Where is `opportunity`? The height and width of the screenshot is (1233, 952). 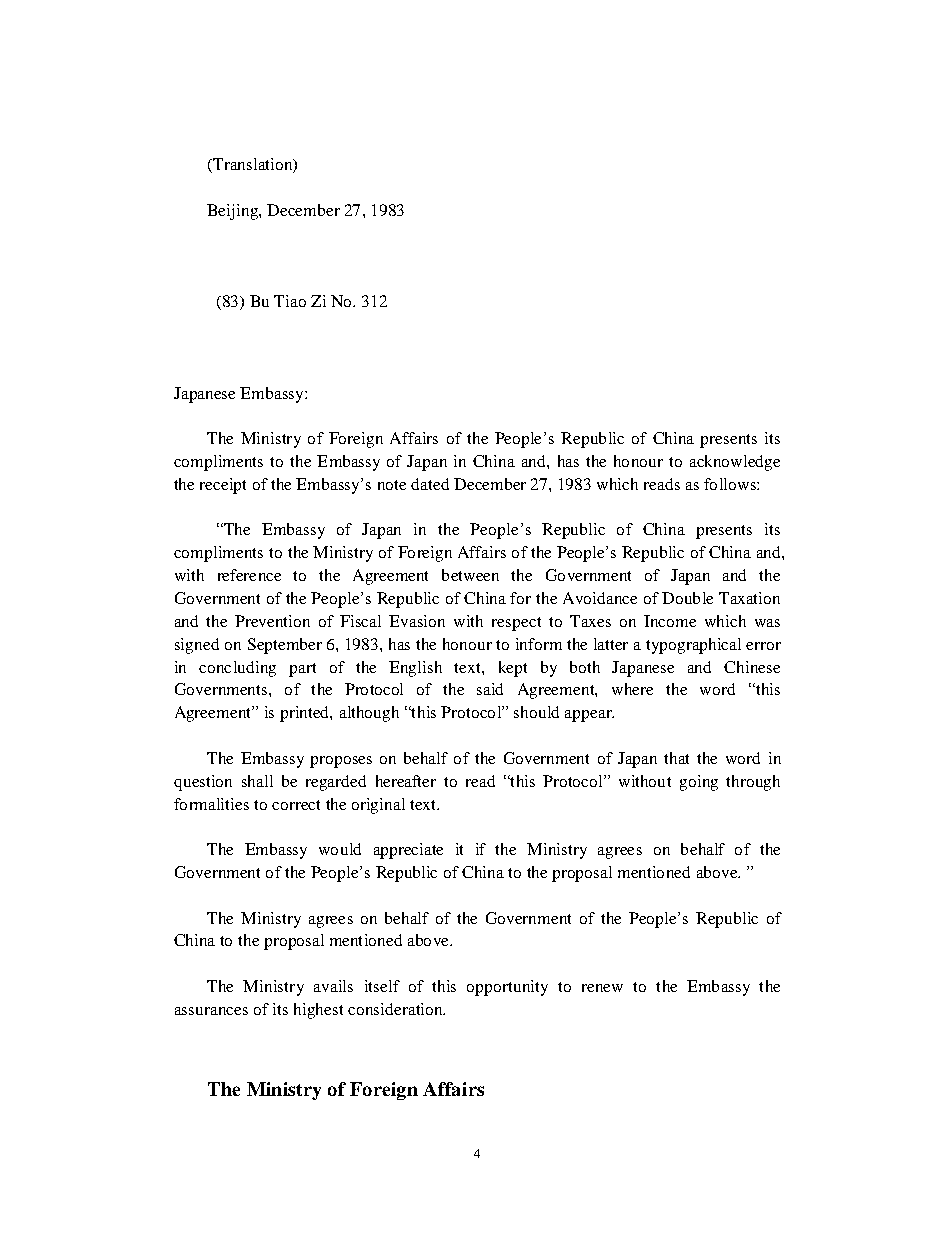
opportunity is located at coordinates (507, 988).
